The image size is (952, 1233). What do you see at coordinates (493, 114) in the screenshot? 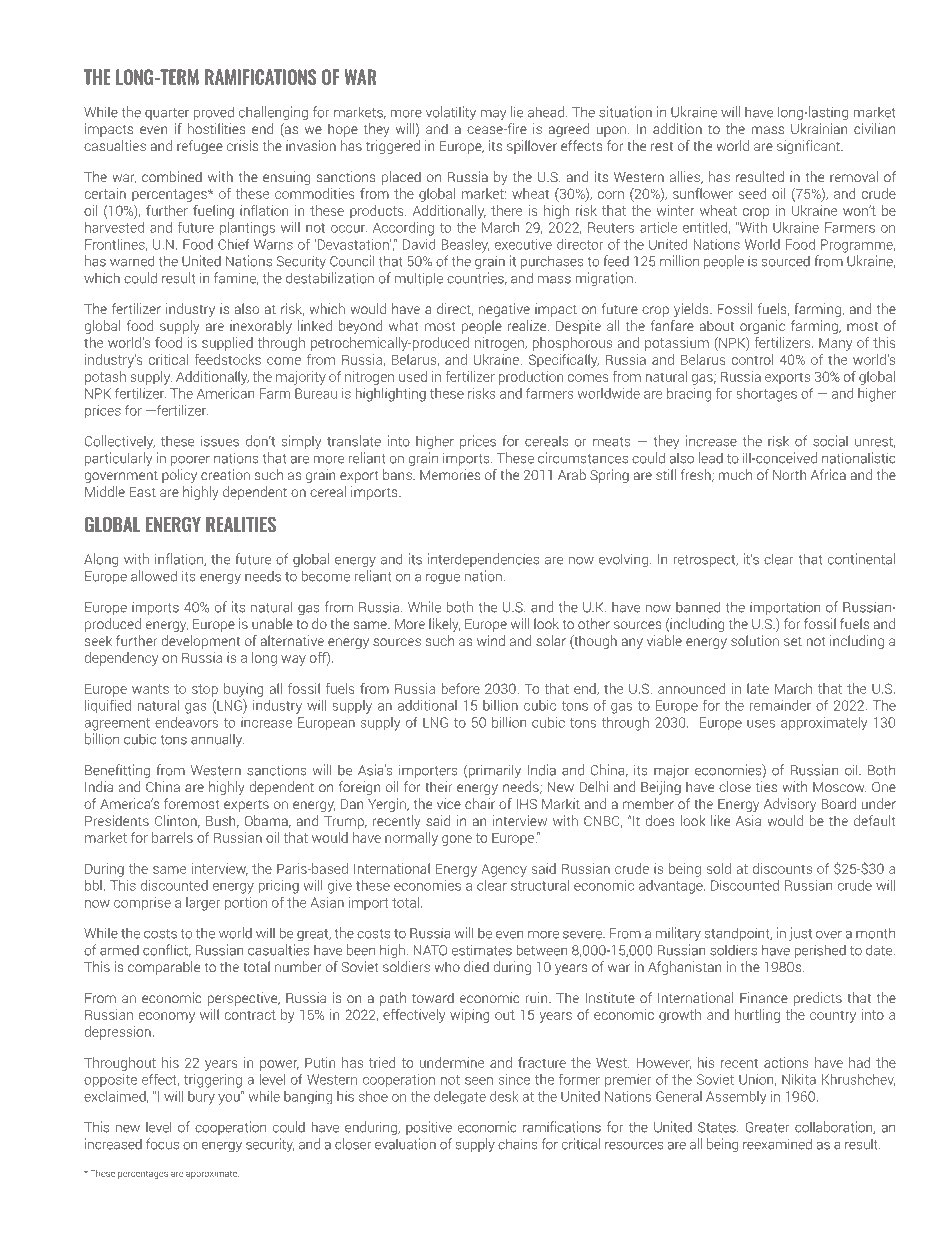
I see `may` at bounding box center [493, 114].
